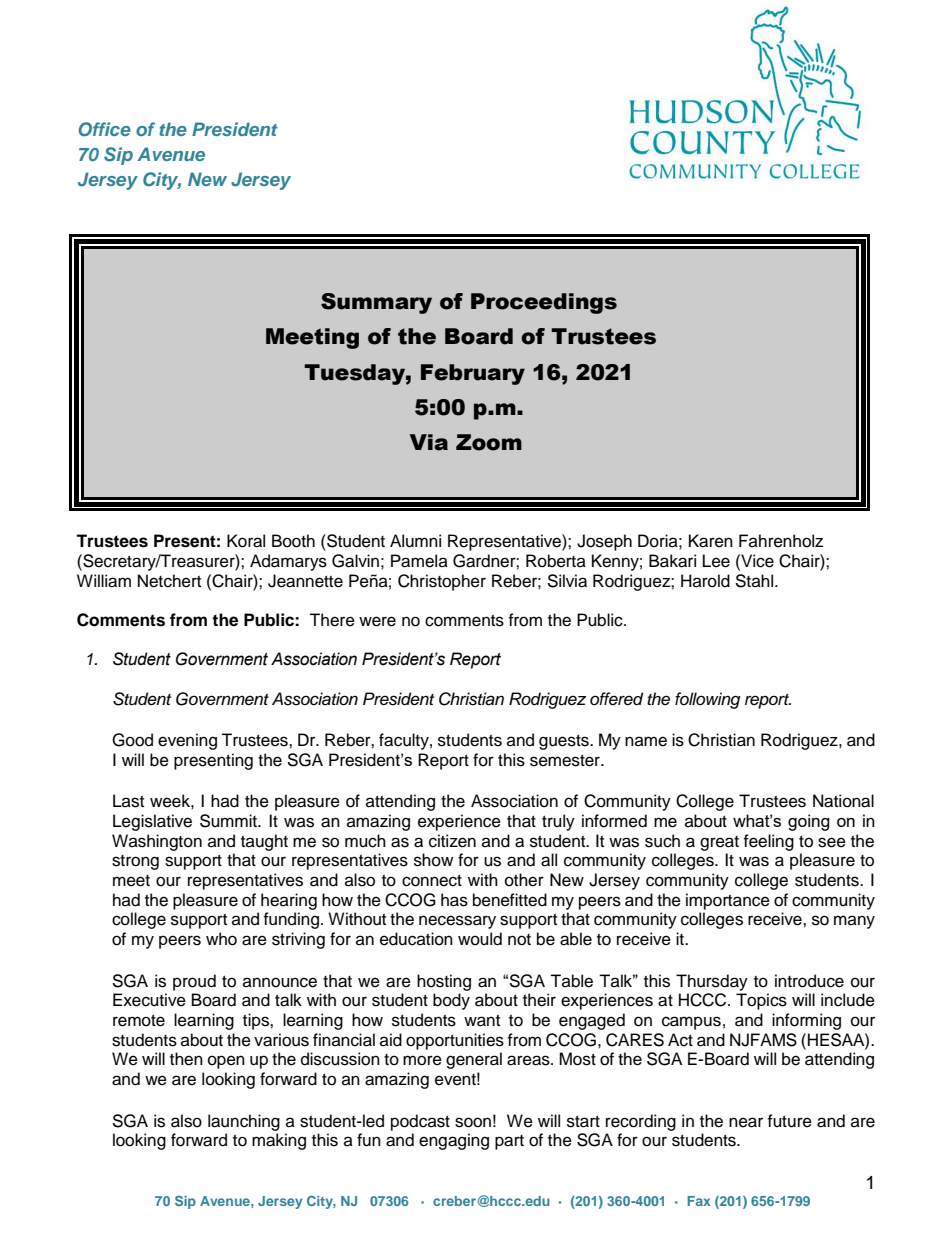 The height and width of the page is (1233, 952). I want to click on were, so click(377, 621).
